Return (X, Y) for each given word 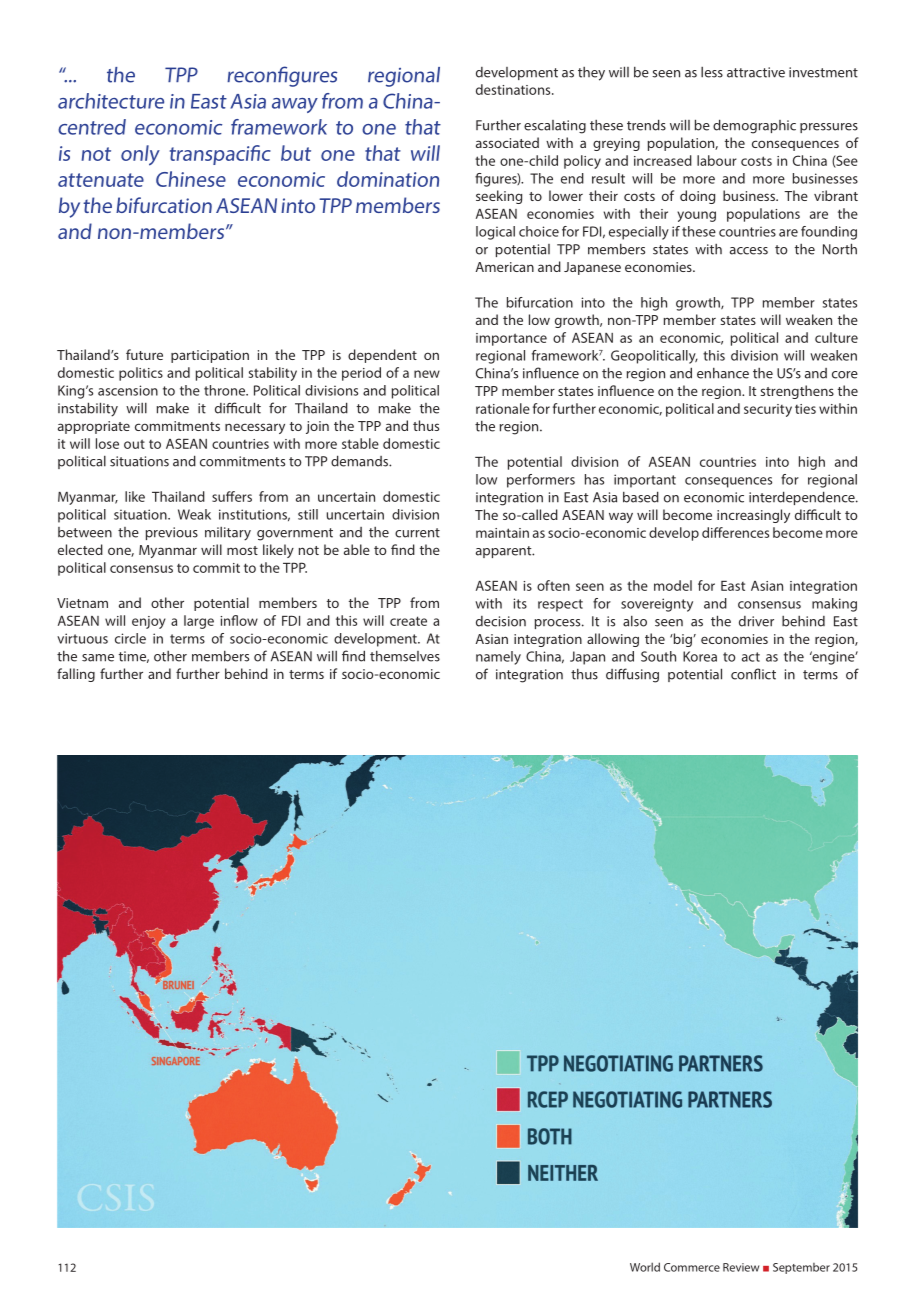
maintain (502, 533)
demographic (754, 126)
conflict (753, 674)
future (144, 354)
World (645, 1267)
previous (172, 533)
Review (741, 1267)
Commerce (692, 1267)
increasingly (753, 516)
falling (76, 675)
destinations (514, 89)
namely (498, 658)
